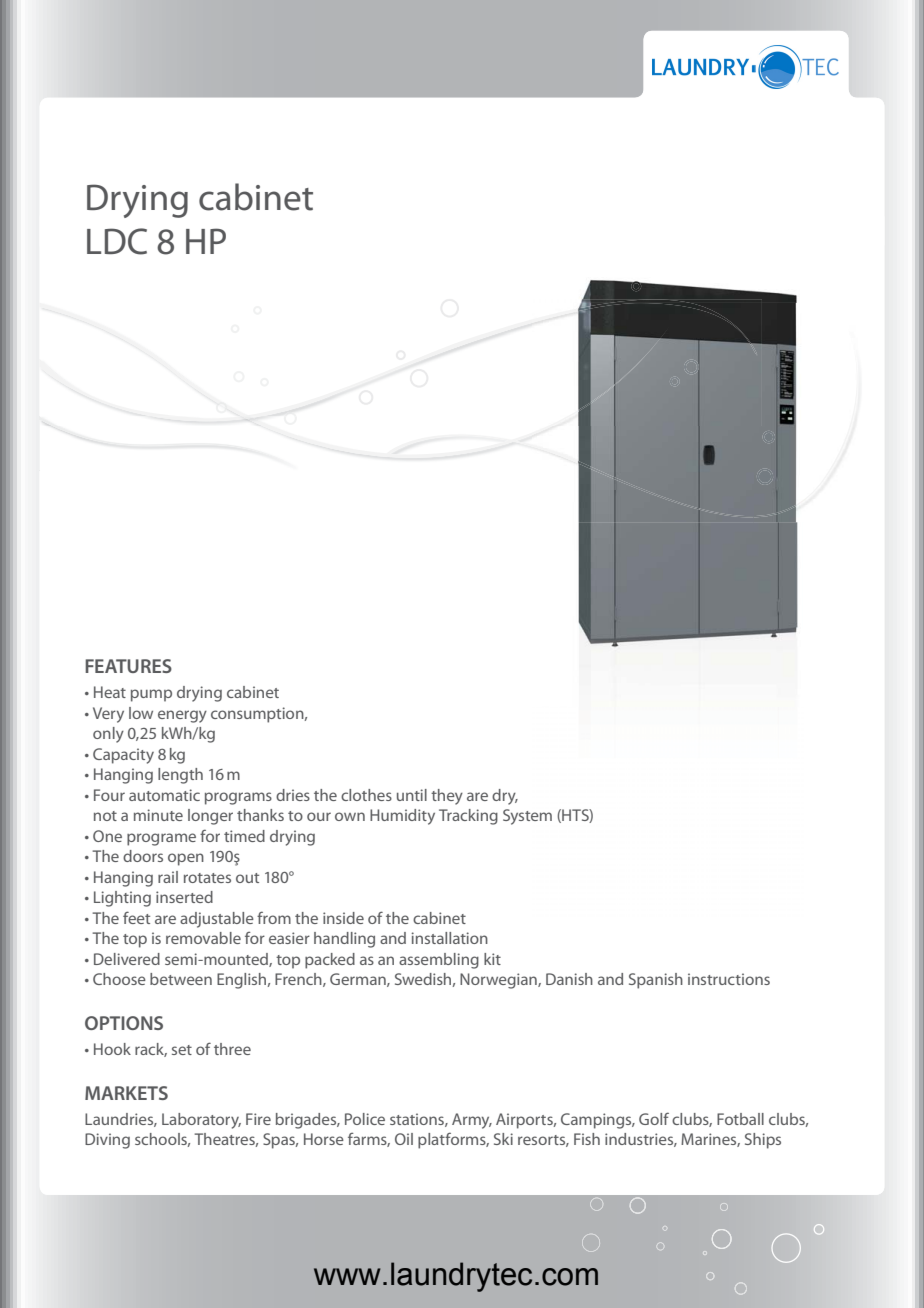 The height and width of the page is (1308, 924). What do you see at coordinates (527, 817) in the page?
I see `System` at bounding box center [527, 817].
